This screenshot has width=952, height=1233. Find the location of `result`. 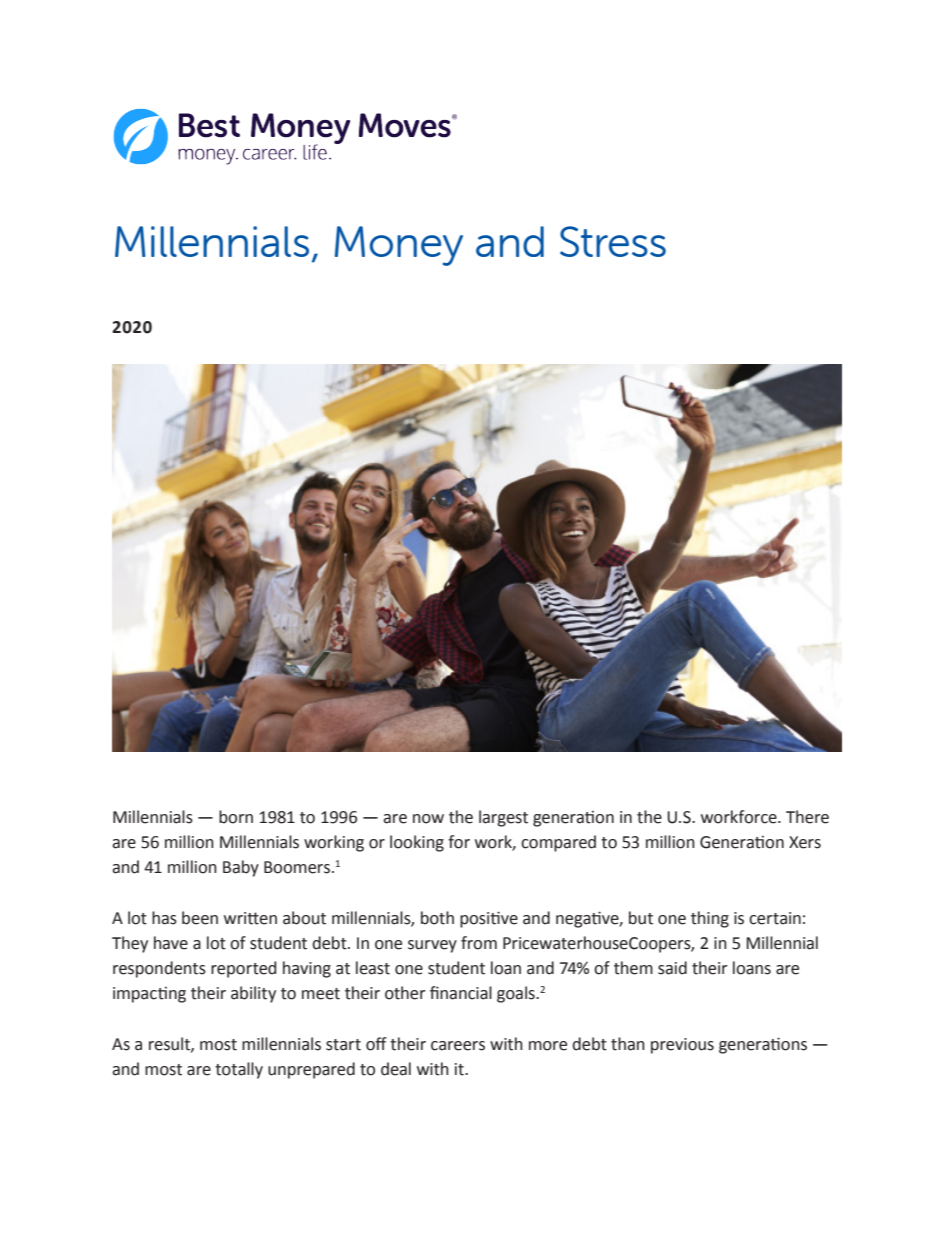

result is located at coordinates (170, 1044).
